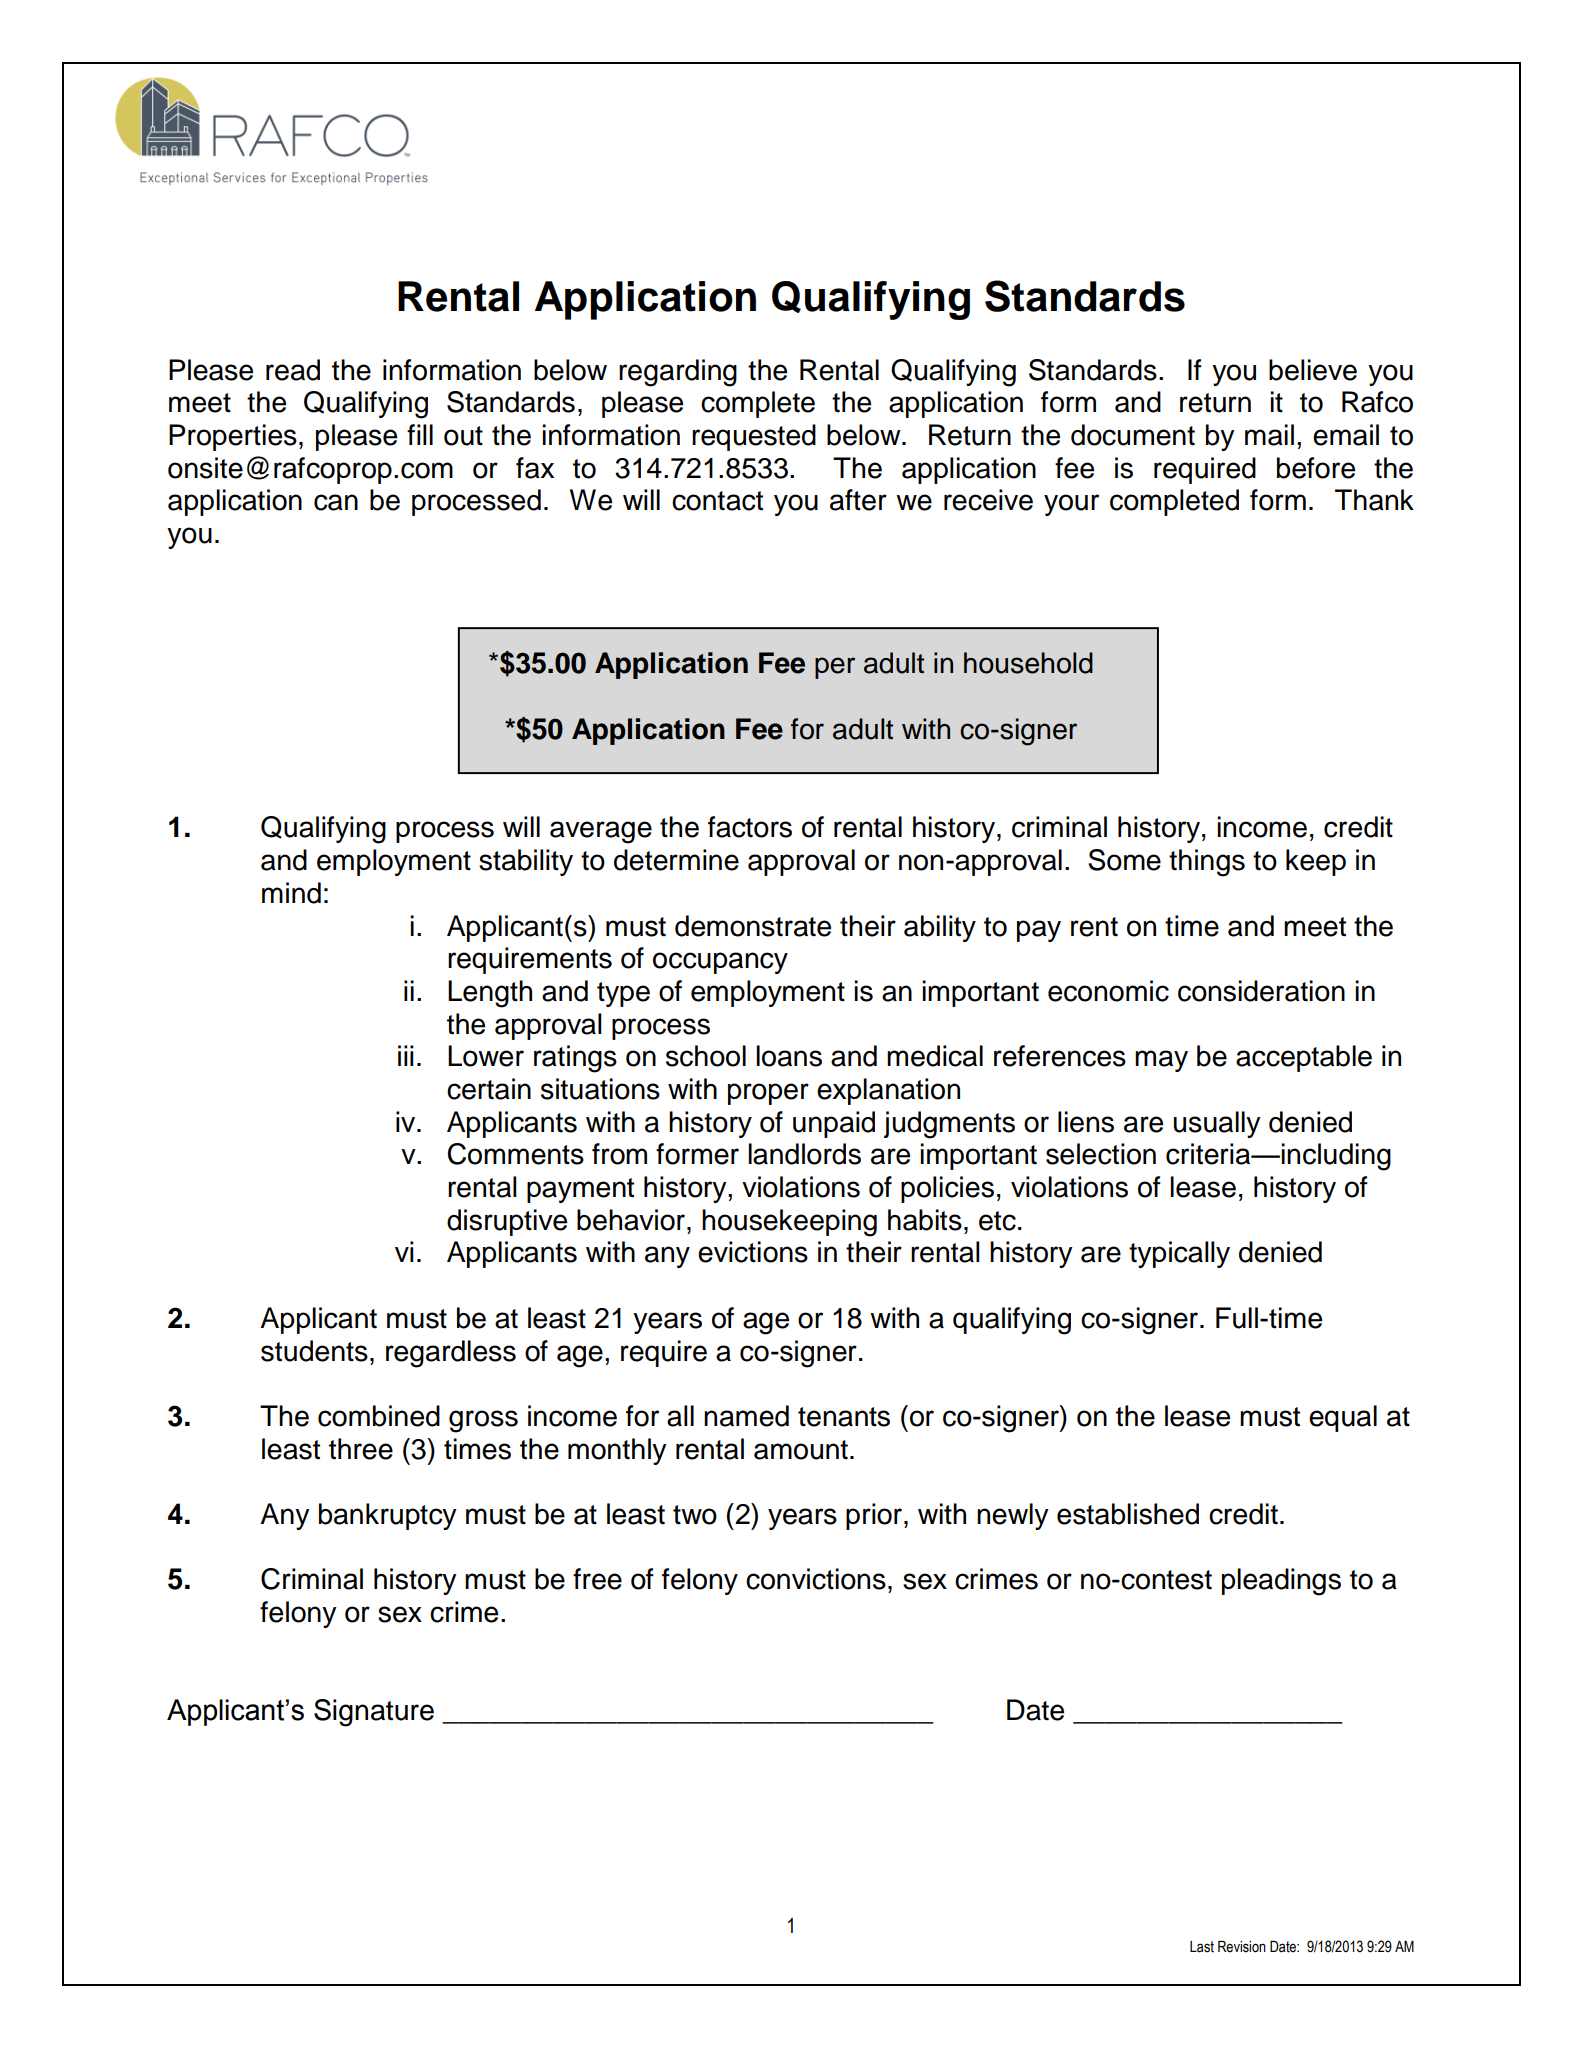  What do you see at coordinates (388, 1516) in the screenshot?
I see `bankruptcy` at bounding box center [388, 1516].
